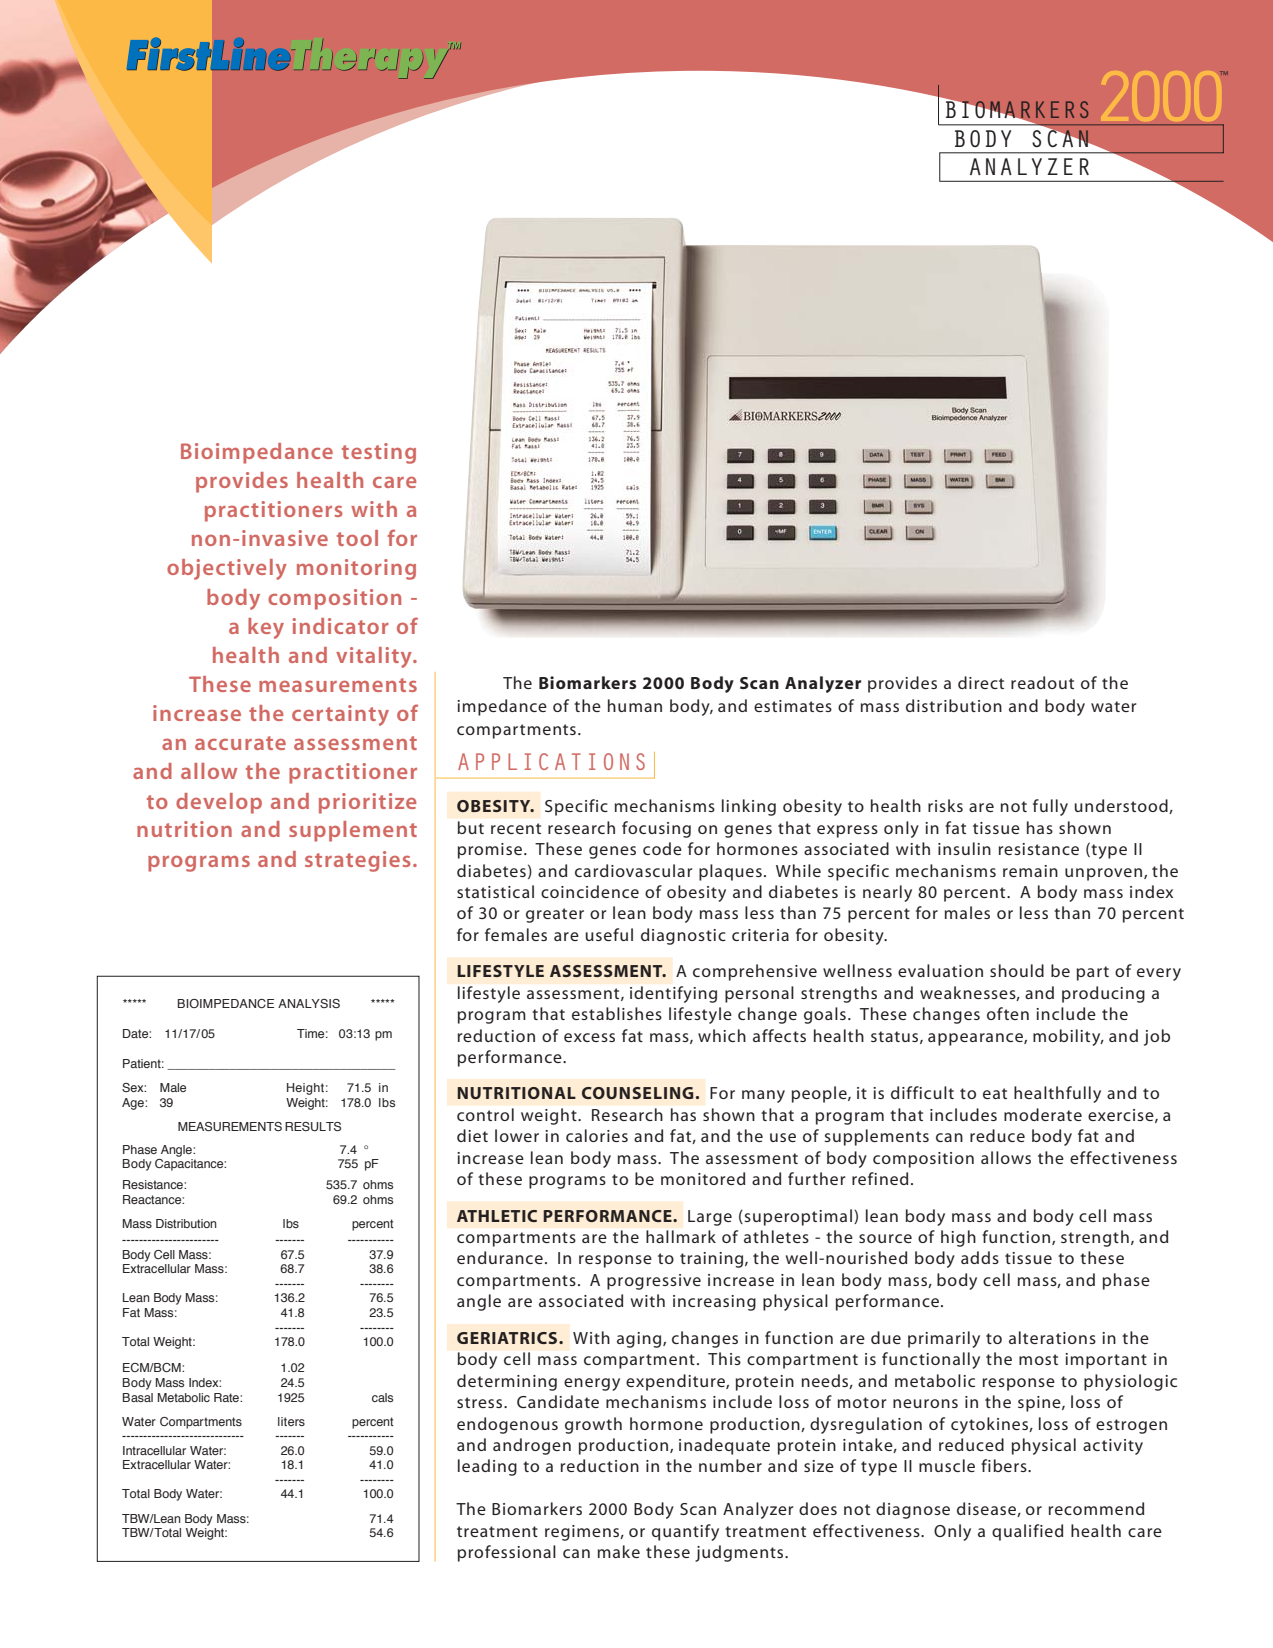 The height and width of the screenshot is (1648, 1273). I want to click on liters, so click(291, 1421).
